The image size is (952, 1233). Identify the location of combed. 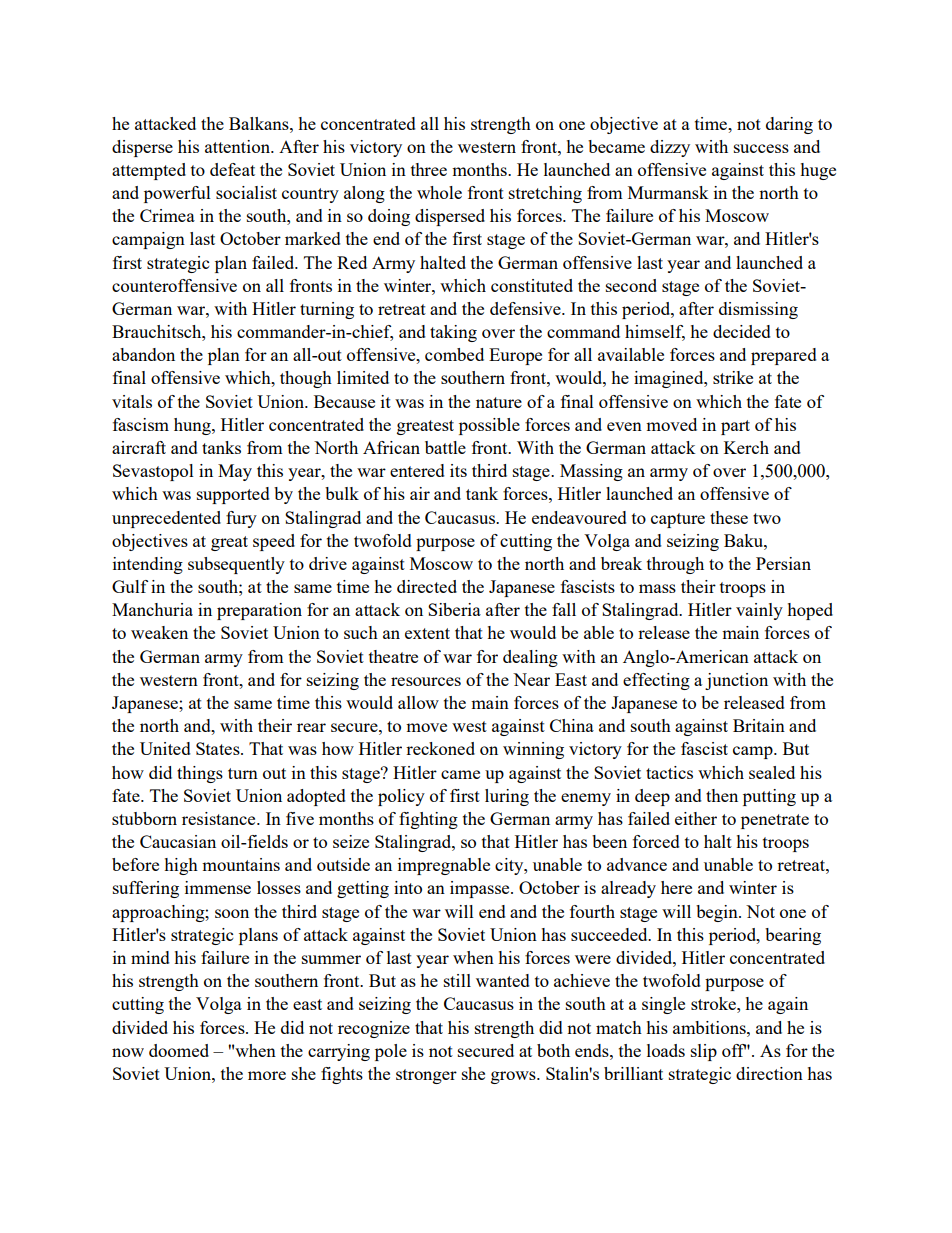
(454, 354).
